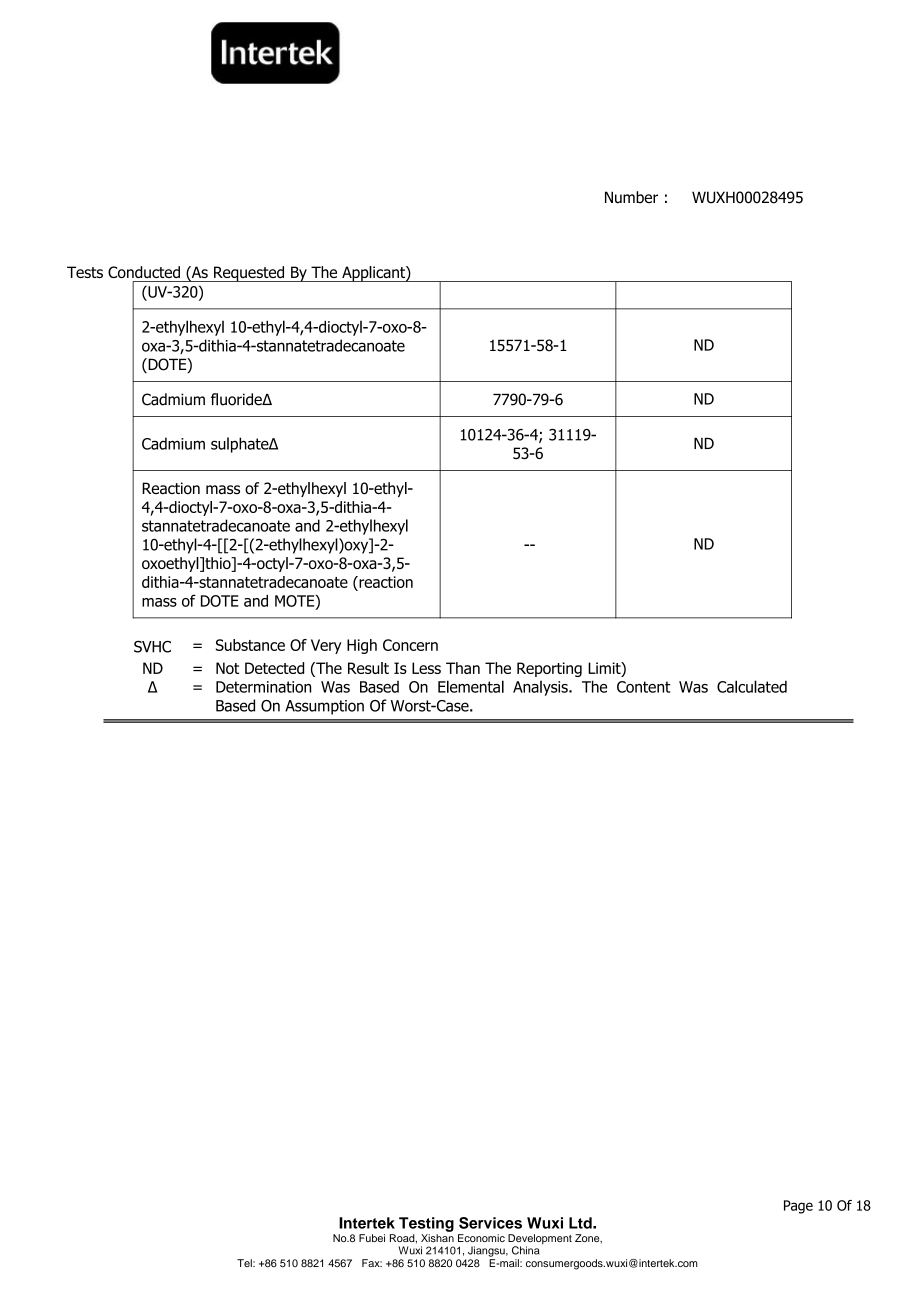 The image size is (924, 1308). What do you see at coordinates (410, 645) in the screenshot?
I see `Concern` at bounding box center [410, 645].
